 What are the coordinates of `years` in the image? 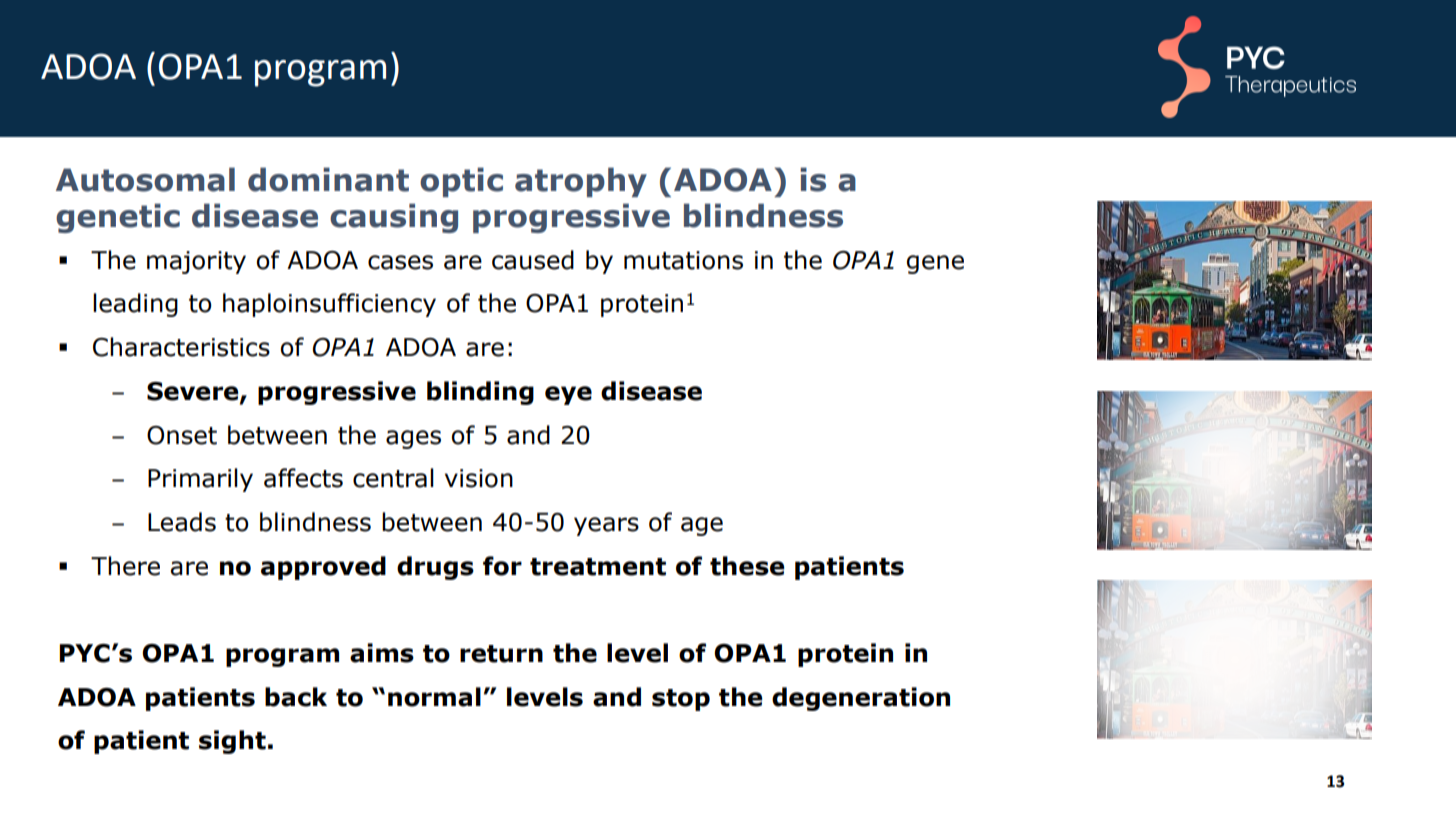 It's located at (606, 526).
